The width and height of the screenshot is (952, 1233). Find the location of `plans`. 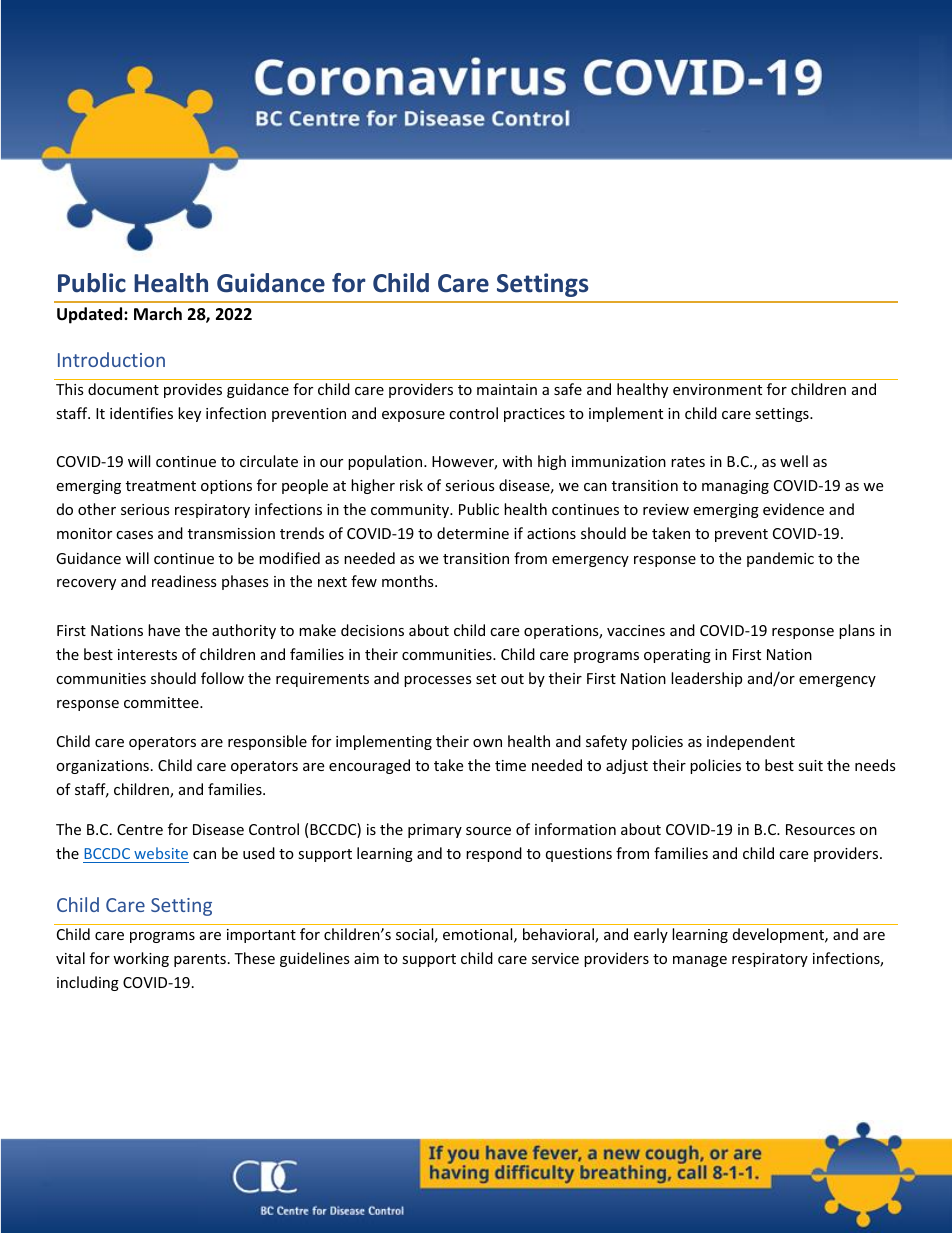

plans is located at coordinates (857, 631).
